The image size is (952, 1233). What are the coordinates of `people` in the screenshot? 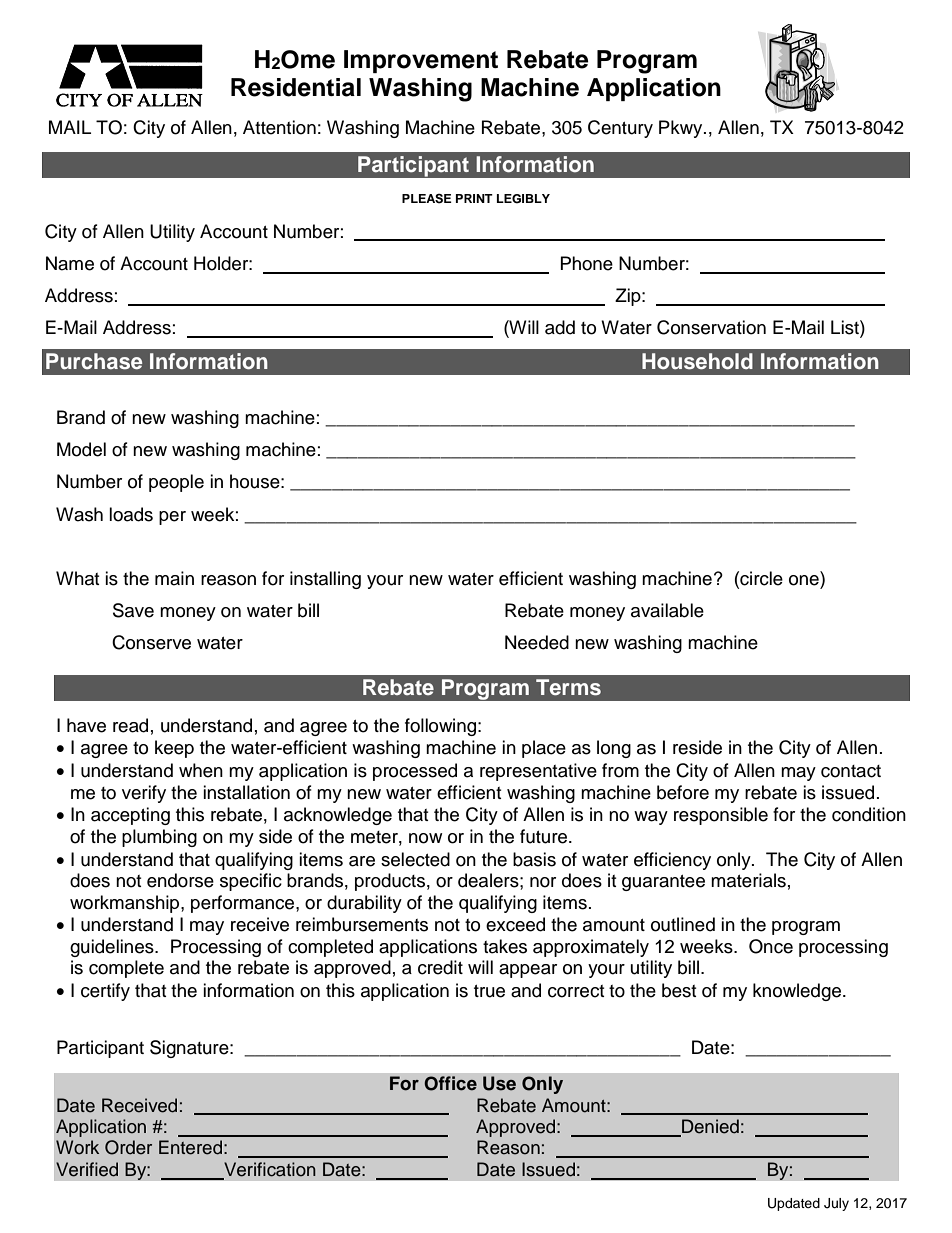 It's located at (176, 483).
